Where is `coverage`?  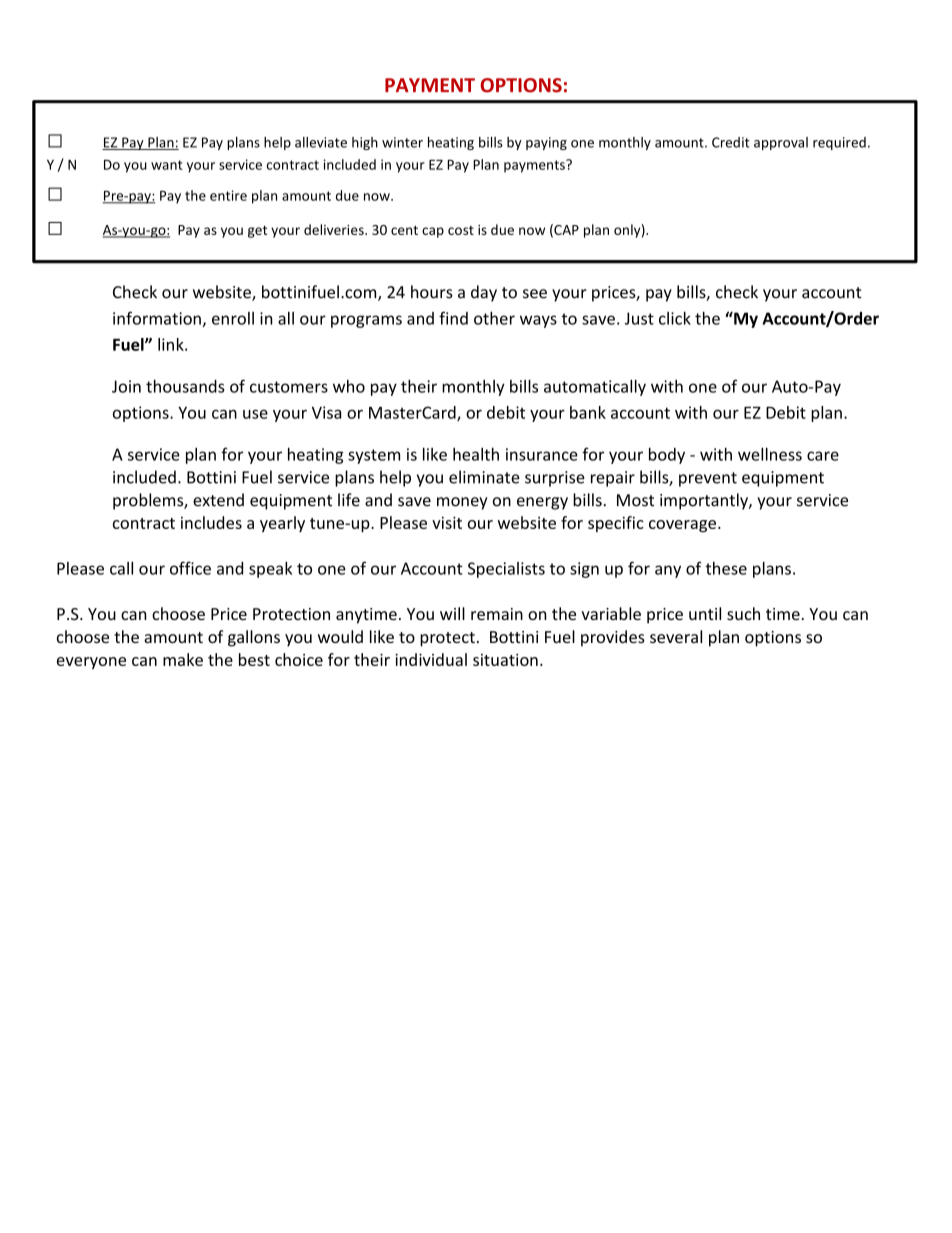
coverage is located at coordinates (684, 526).
